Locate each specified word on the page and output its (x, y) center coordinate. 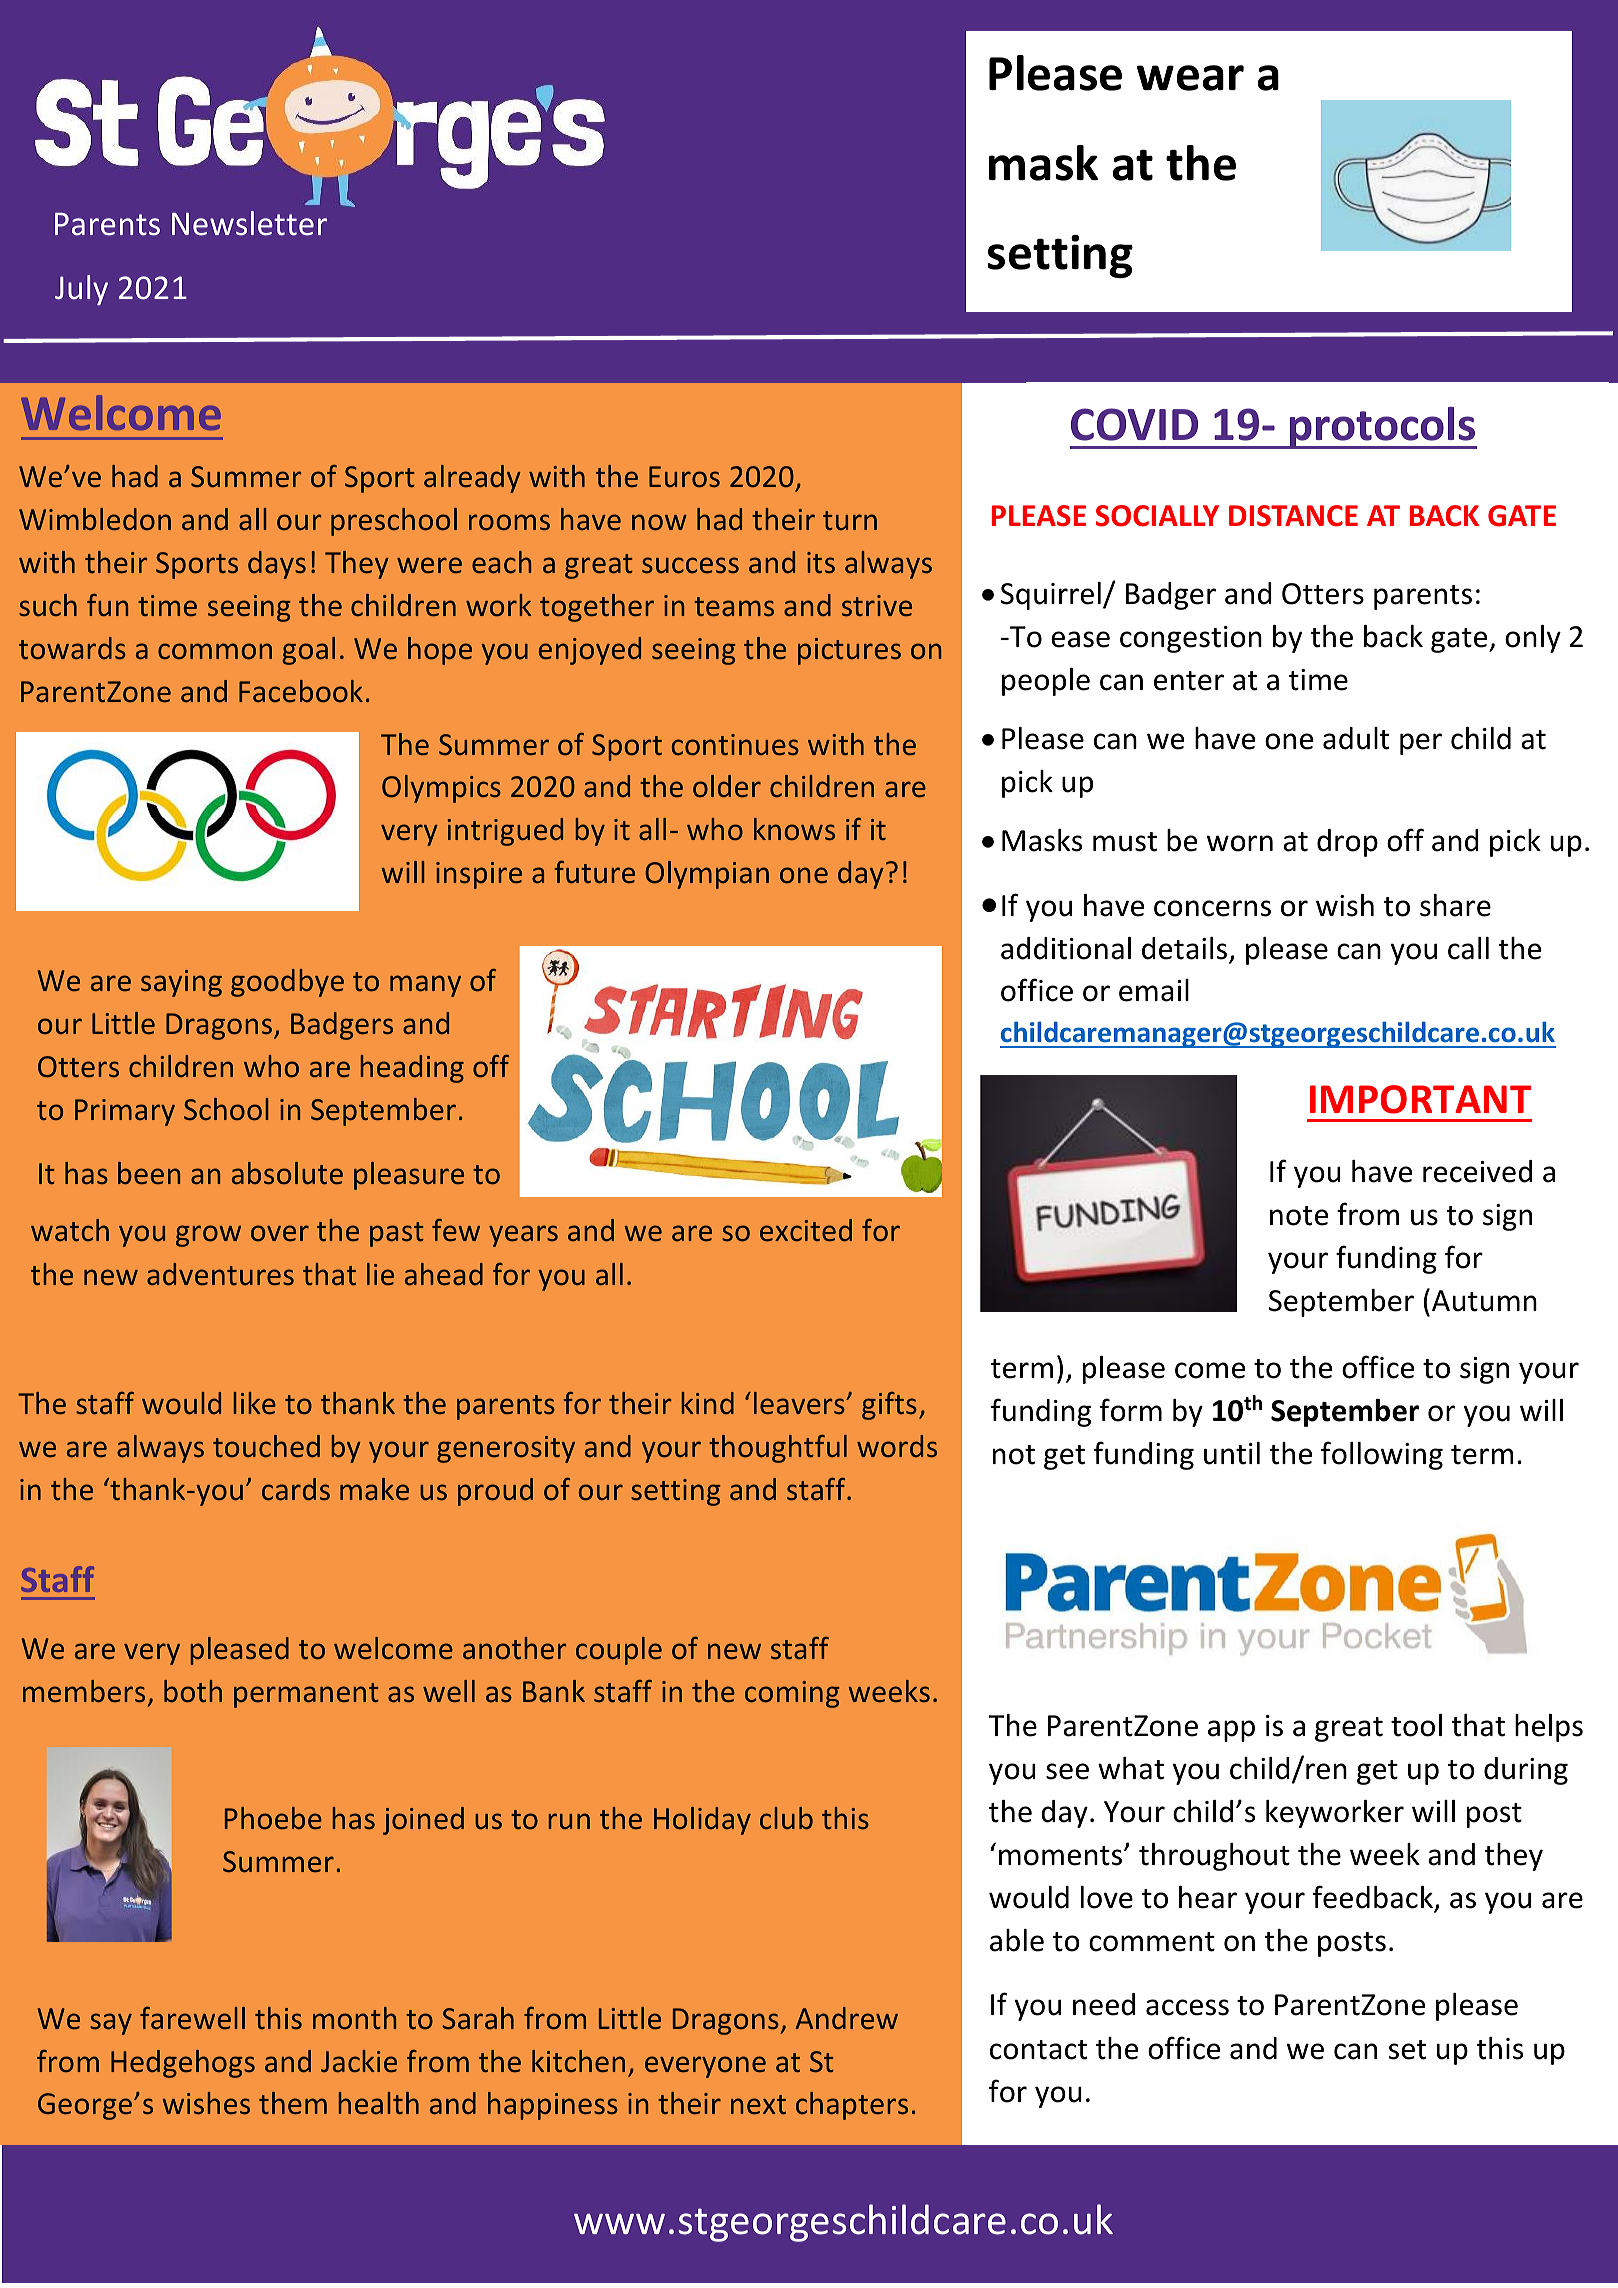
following (1382, 1455)
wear (1190, 78)
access (1187, 2007)
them (293, 2103)
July (81, 290)
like (254, 1403)
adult (1356, 738)
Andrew (846, 2018)
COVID (1134, 424)
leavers (800, 1403)
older (727, 786)
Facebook (301, 691)
